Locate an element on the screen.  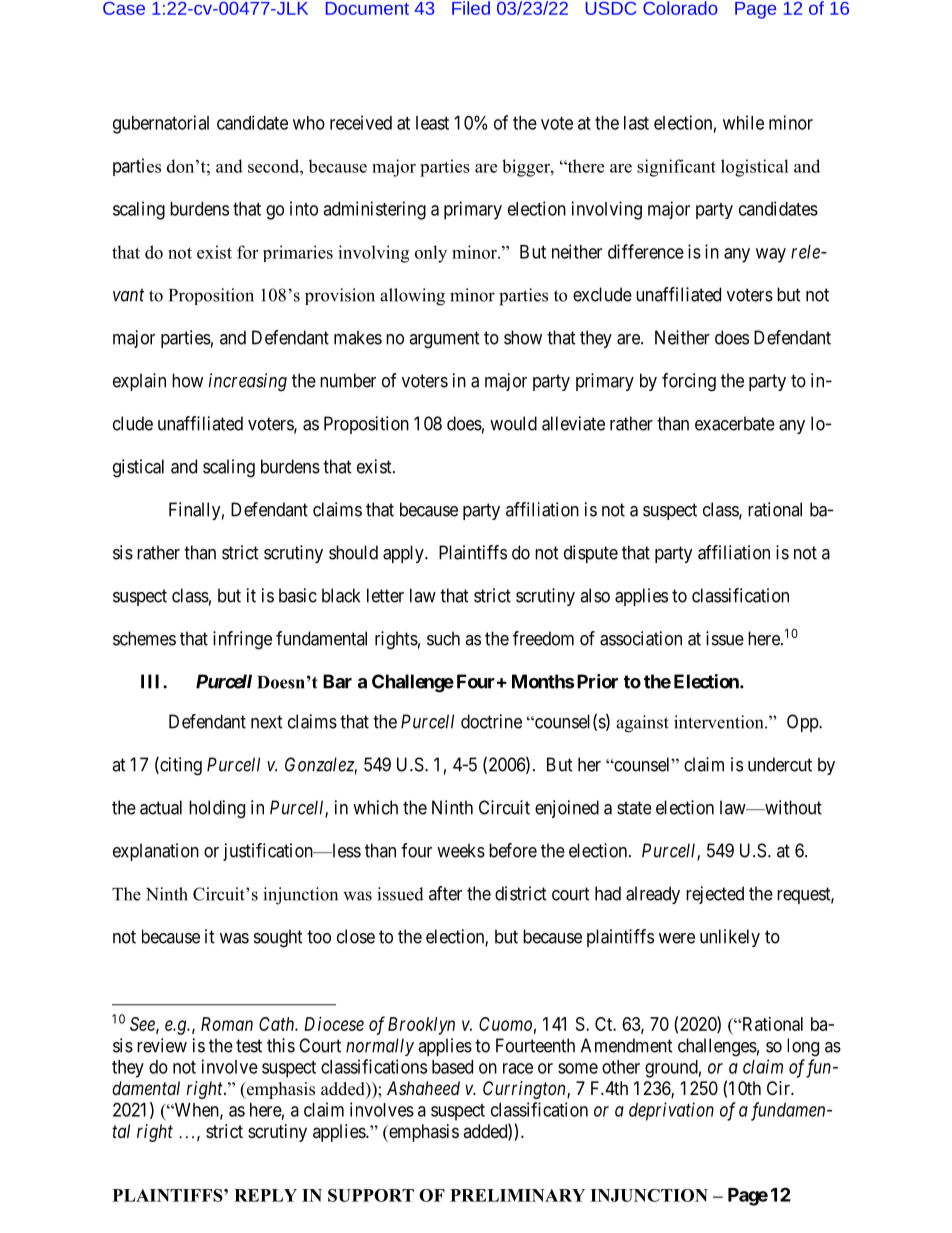
Case is located at coordinates (124, 8).
